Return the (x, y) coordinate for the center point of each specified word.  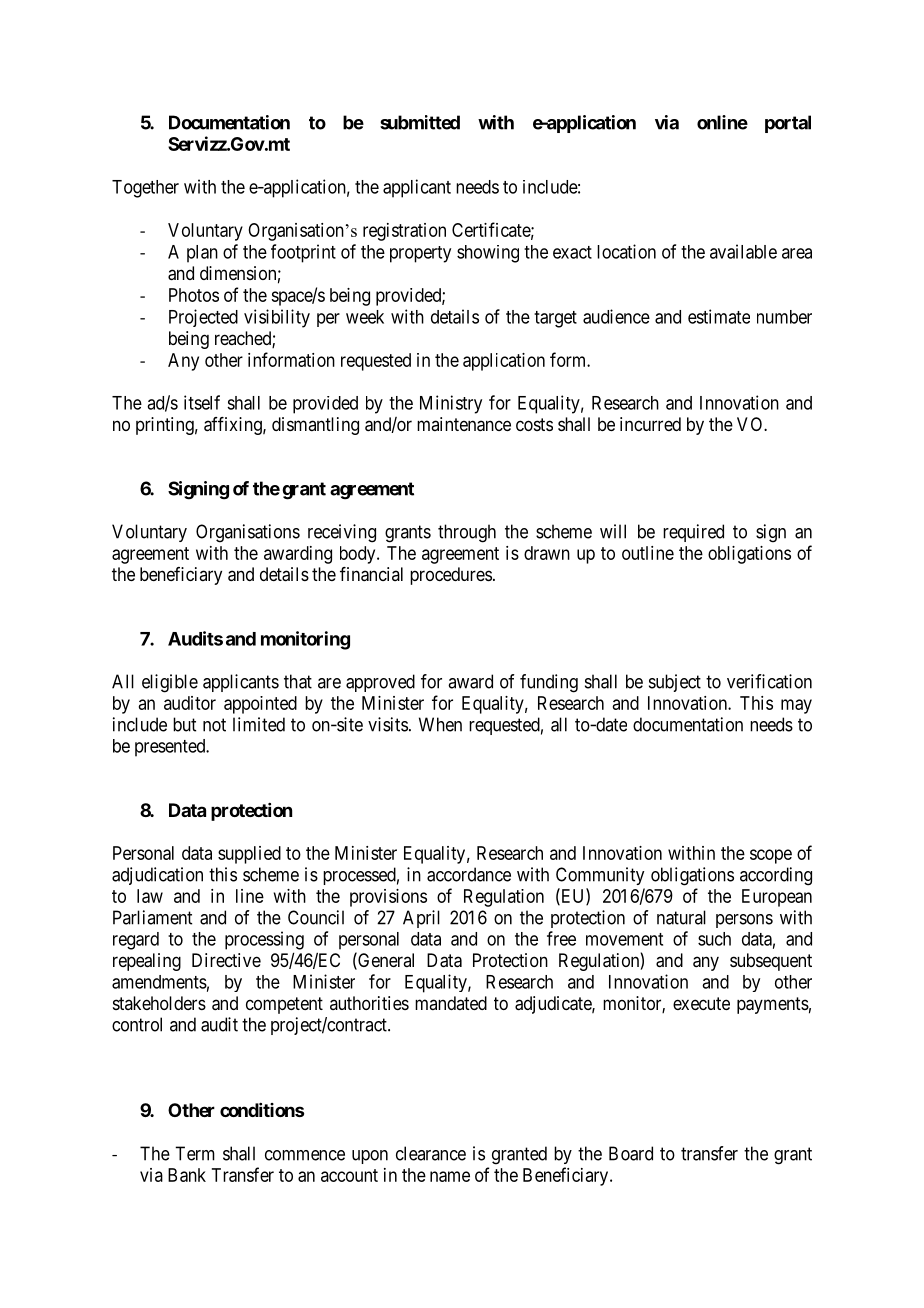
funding (549, 683)
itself (202, 402)
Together (145, 189)
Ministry (451, 404)
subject (675, 683)
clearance (431, 1153)
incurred (650, 424)
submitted (420, 122)
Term (195, 1153)
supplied (249, 855)
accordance (469, 874)
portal (788, 124)
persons (744, 921)
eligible (170, 683)
